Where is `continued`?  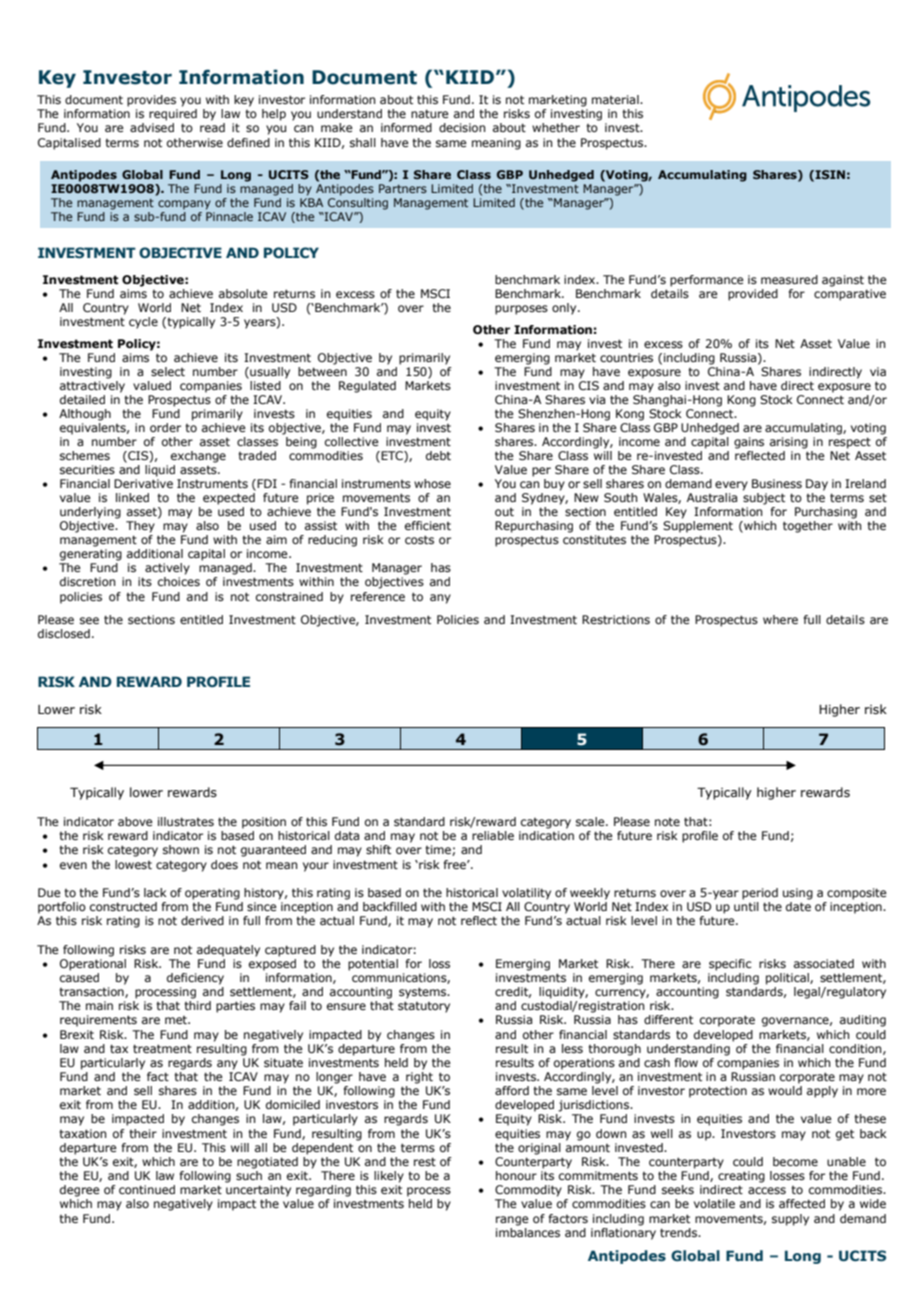
continued is located at coordinates (147, 1189).
